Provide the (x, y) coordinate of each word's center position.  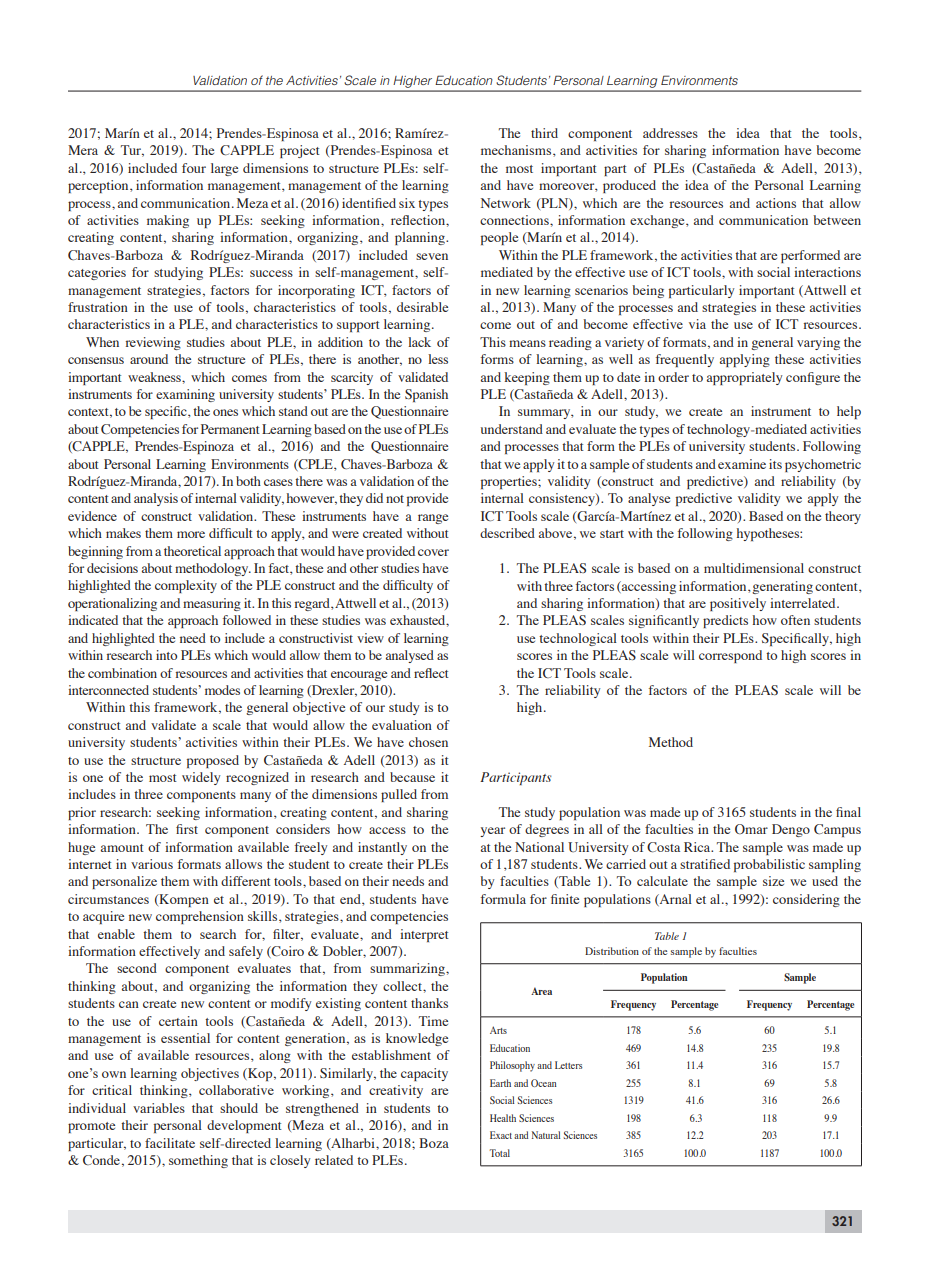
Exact (501, 1135)
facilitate (170, 1143)
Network (506, 203)
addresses (670, 133)
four (194, 168)
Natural (546, 1135)
